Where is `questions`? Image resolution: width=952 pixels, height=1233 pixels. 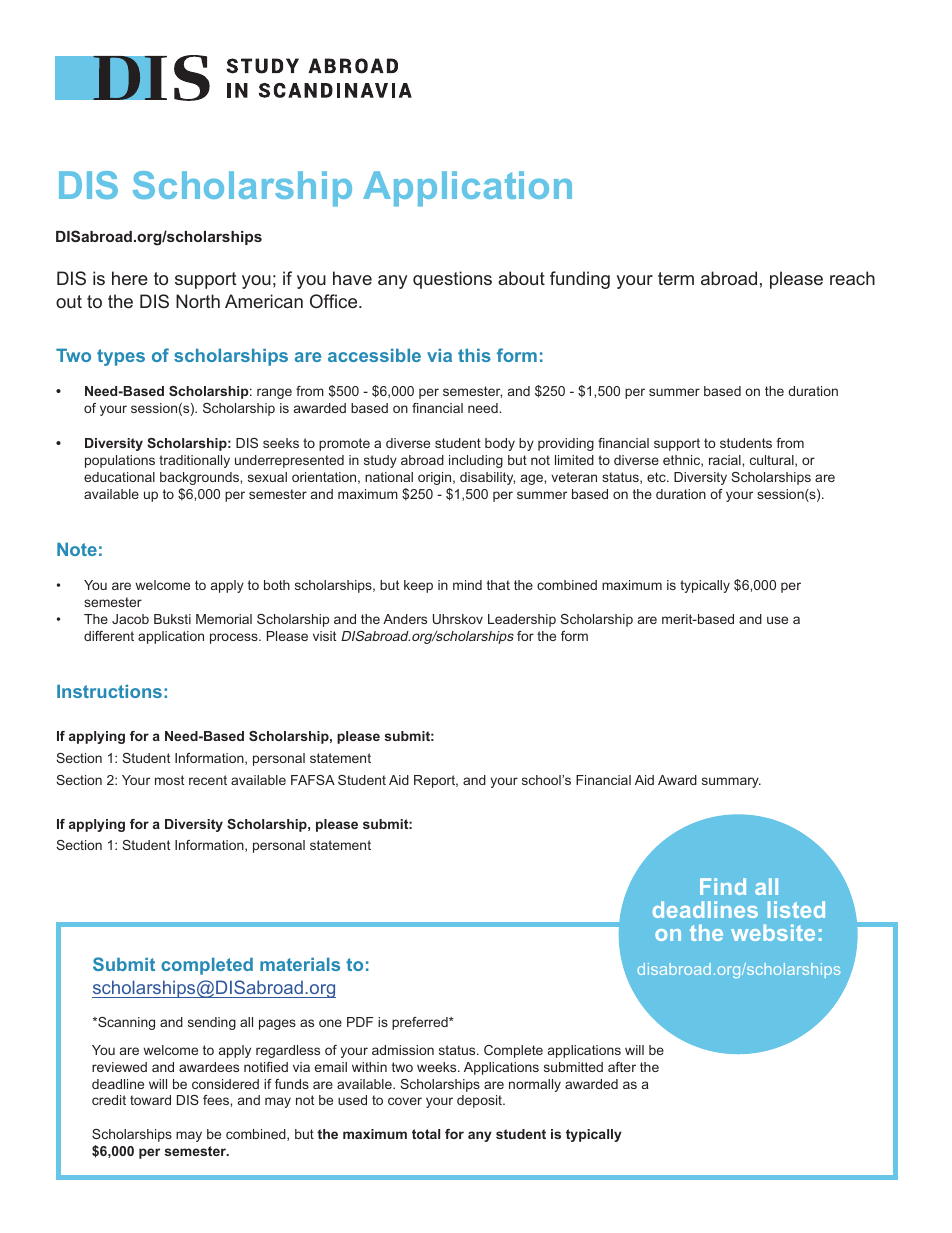 questions is located at coordinates (452, 280).
